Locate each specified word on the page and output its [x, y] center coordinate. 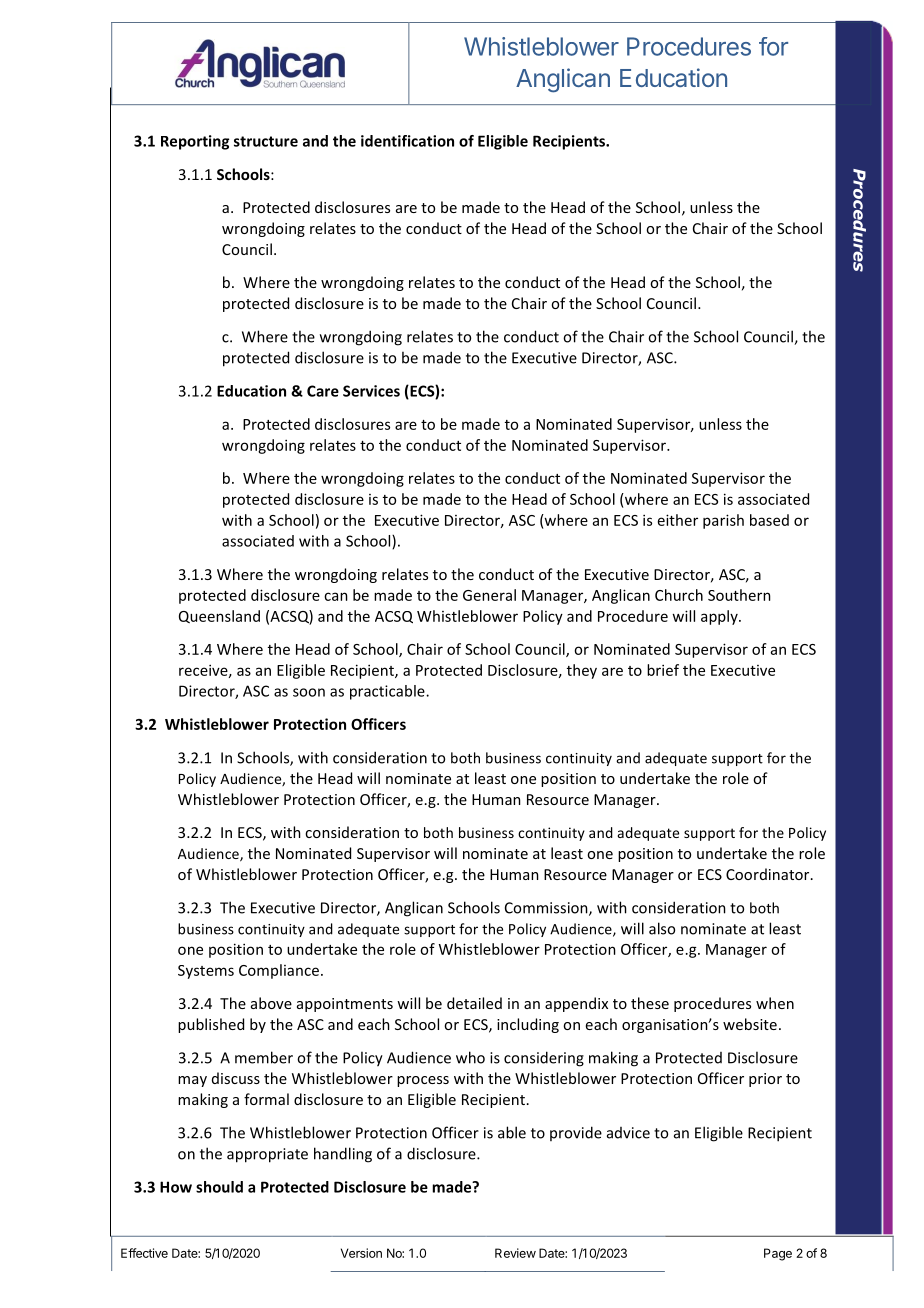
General [489, 595]
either [678, 520]
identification [407, 141]
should [219, 1187]
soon [309, 692]
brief [663, 670]
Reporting [195, 142]
